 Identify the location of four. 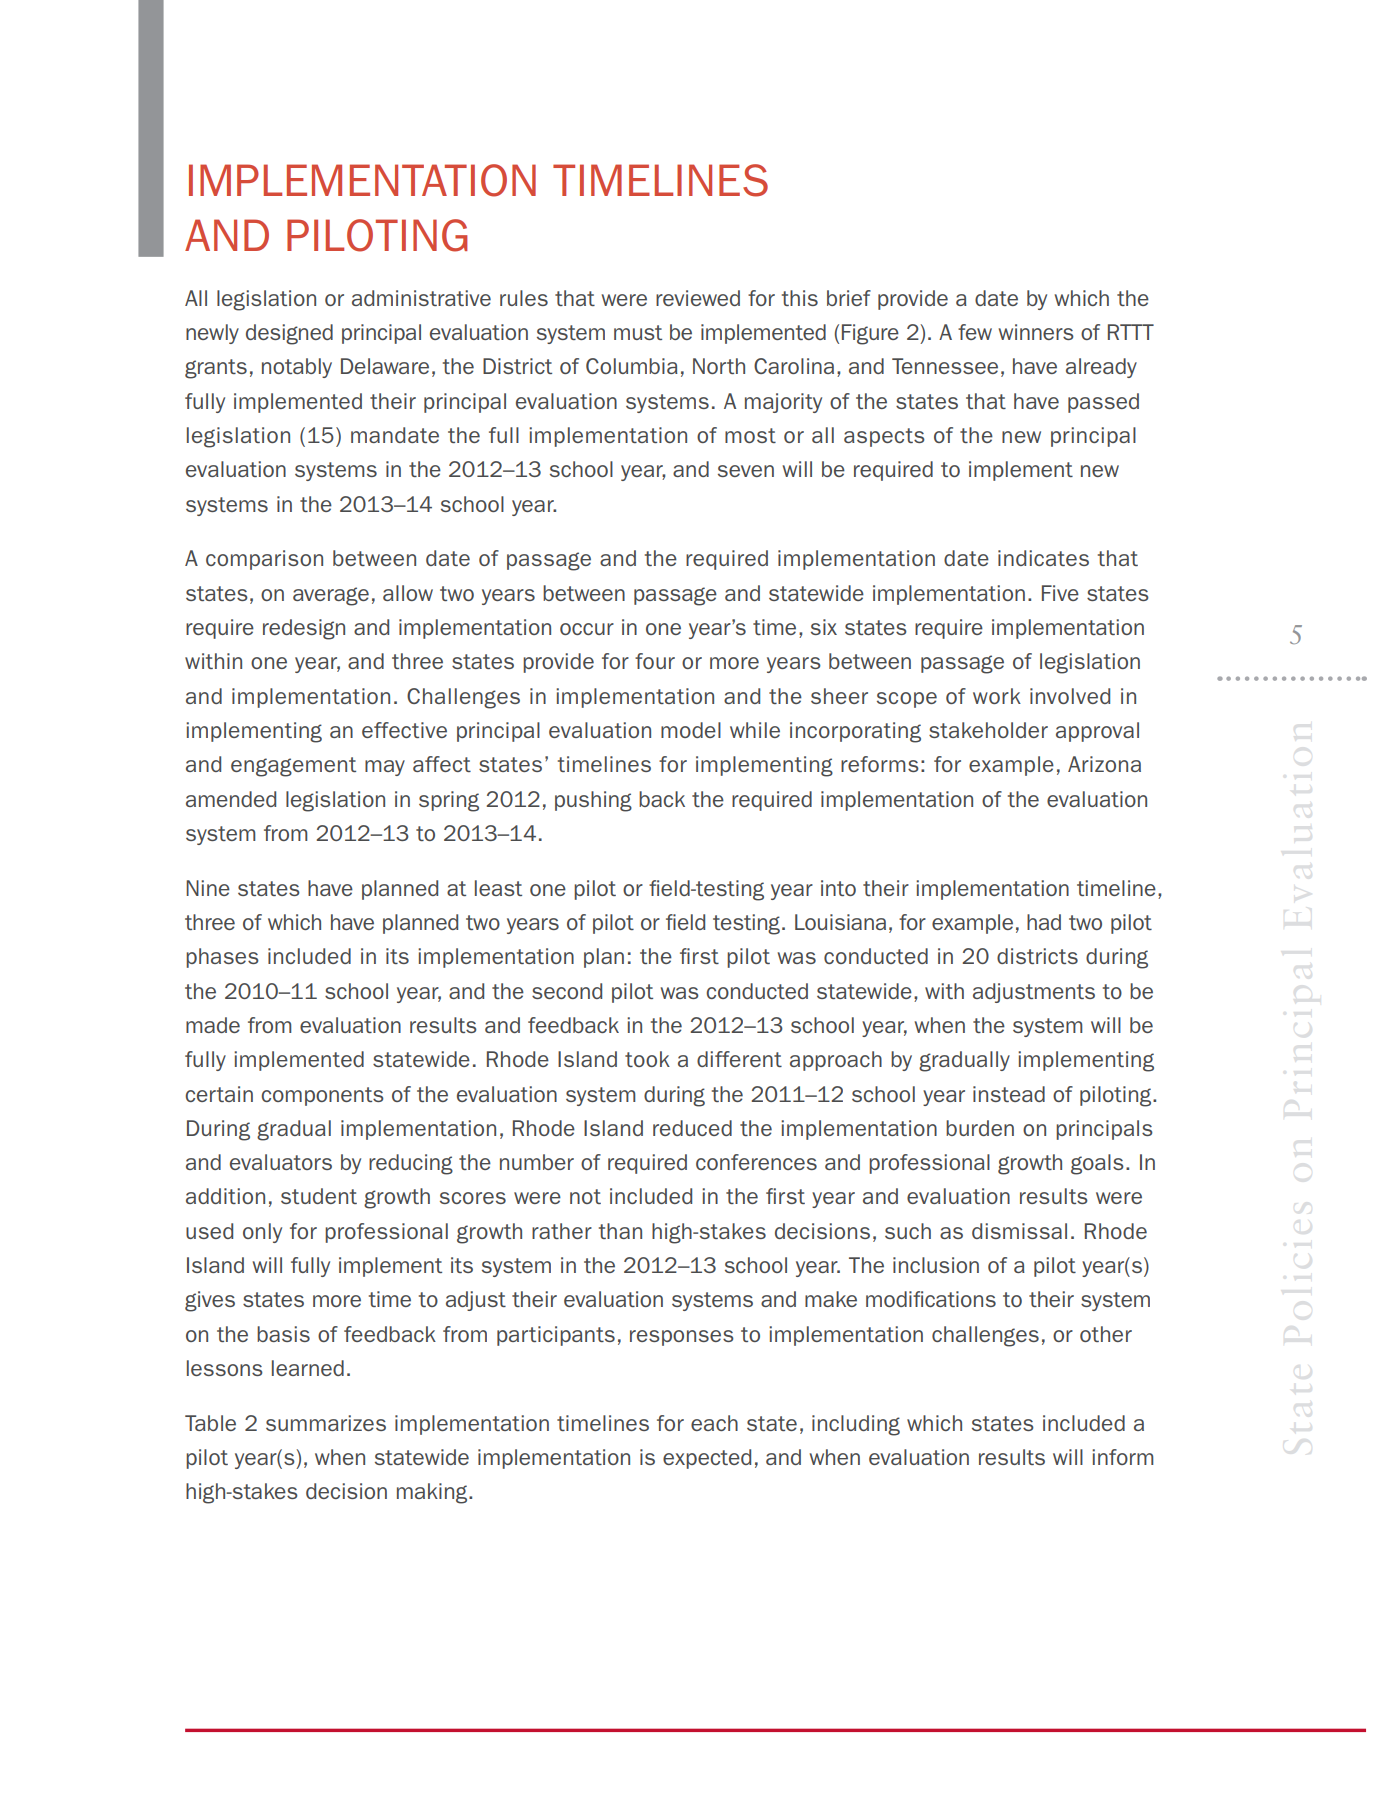
(655, 661).
